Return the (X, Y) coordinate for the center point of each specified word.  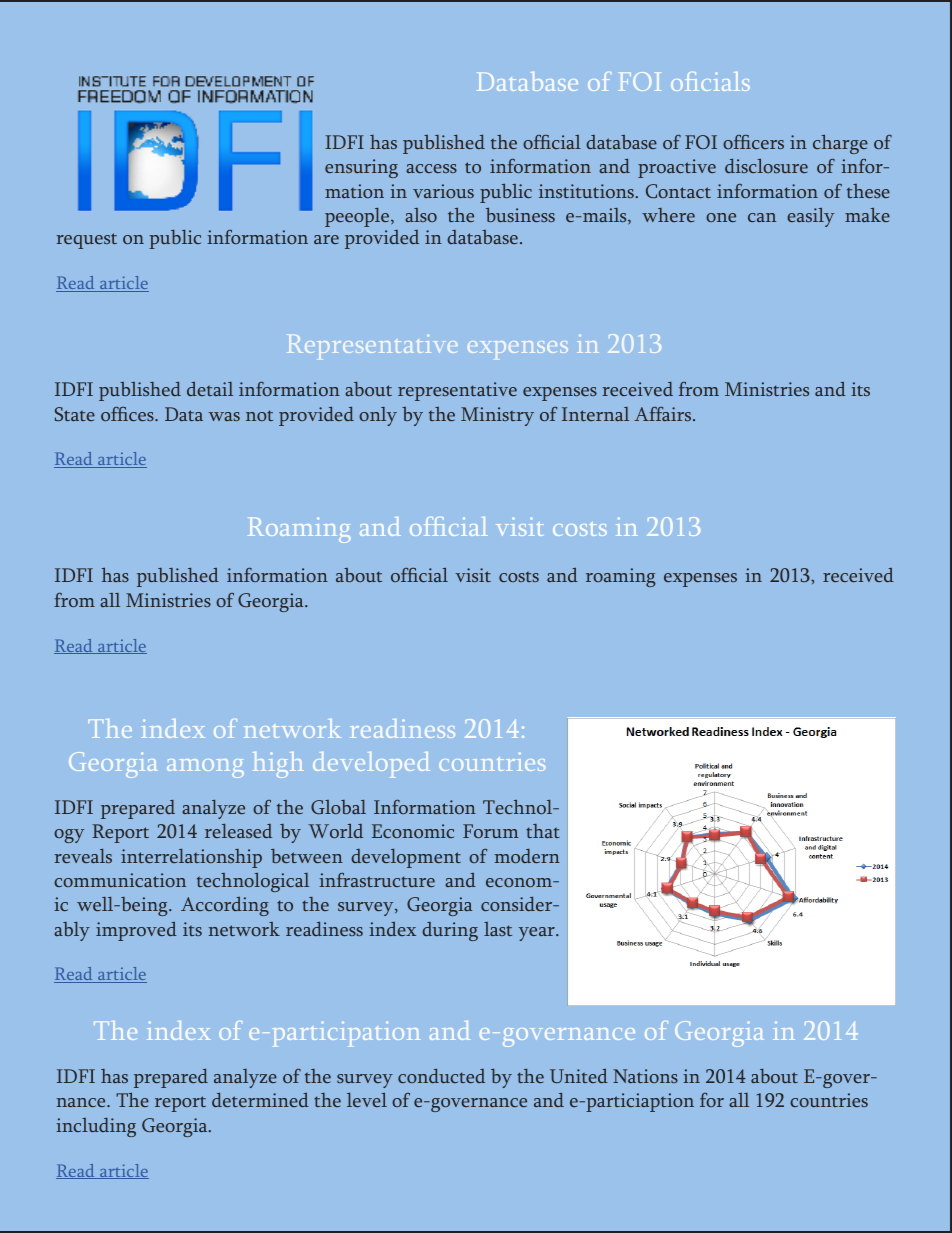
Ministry (497, 416)
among (205, 768)
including (96, 1127)
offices (128, 414)
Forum (491, 831)
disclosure (766, 166)
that (543, 831)
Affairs (664, 414)
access (431, 168)
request (87, 241)
